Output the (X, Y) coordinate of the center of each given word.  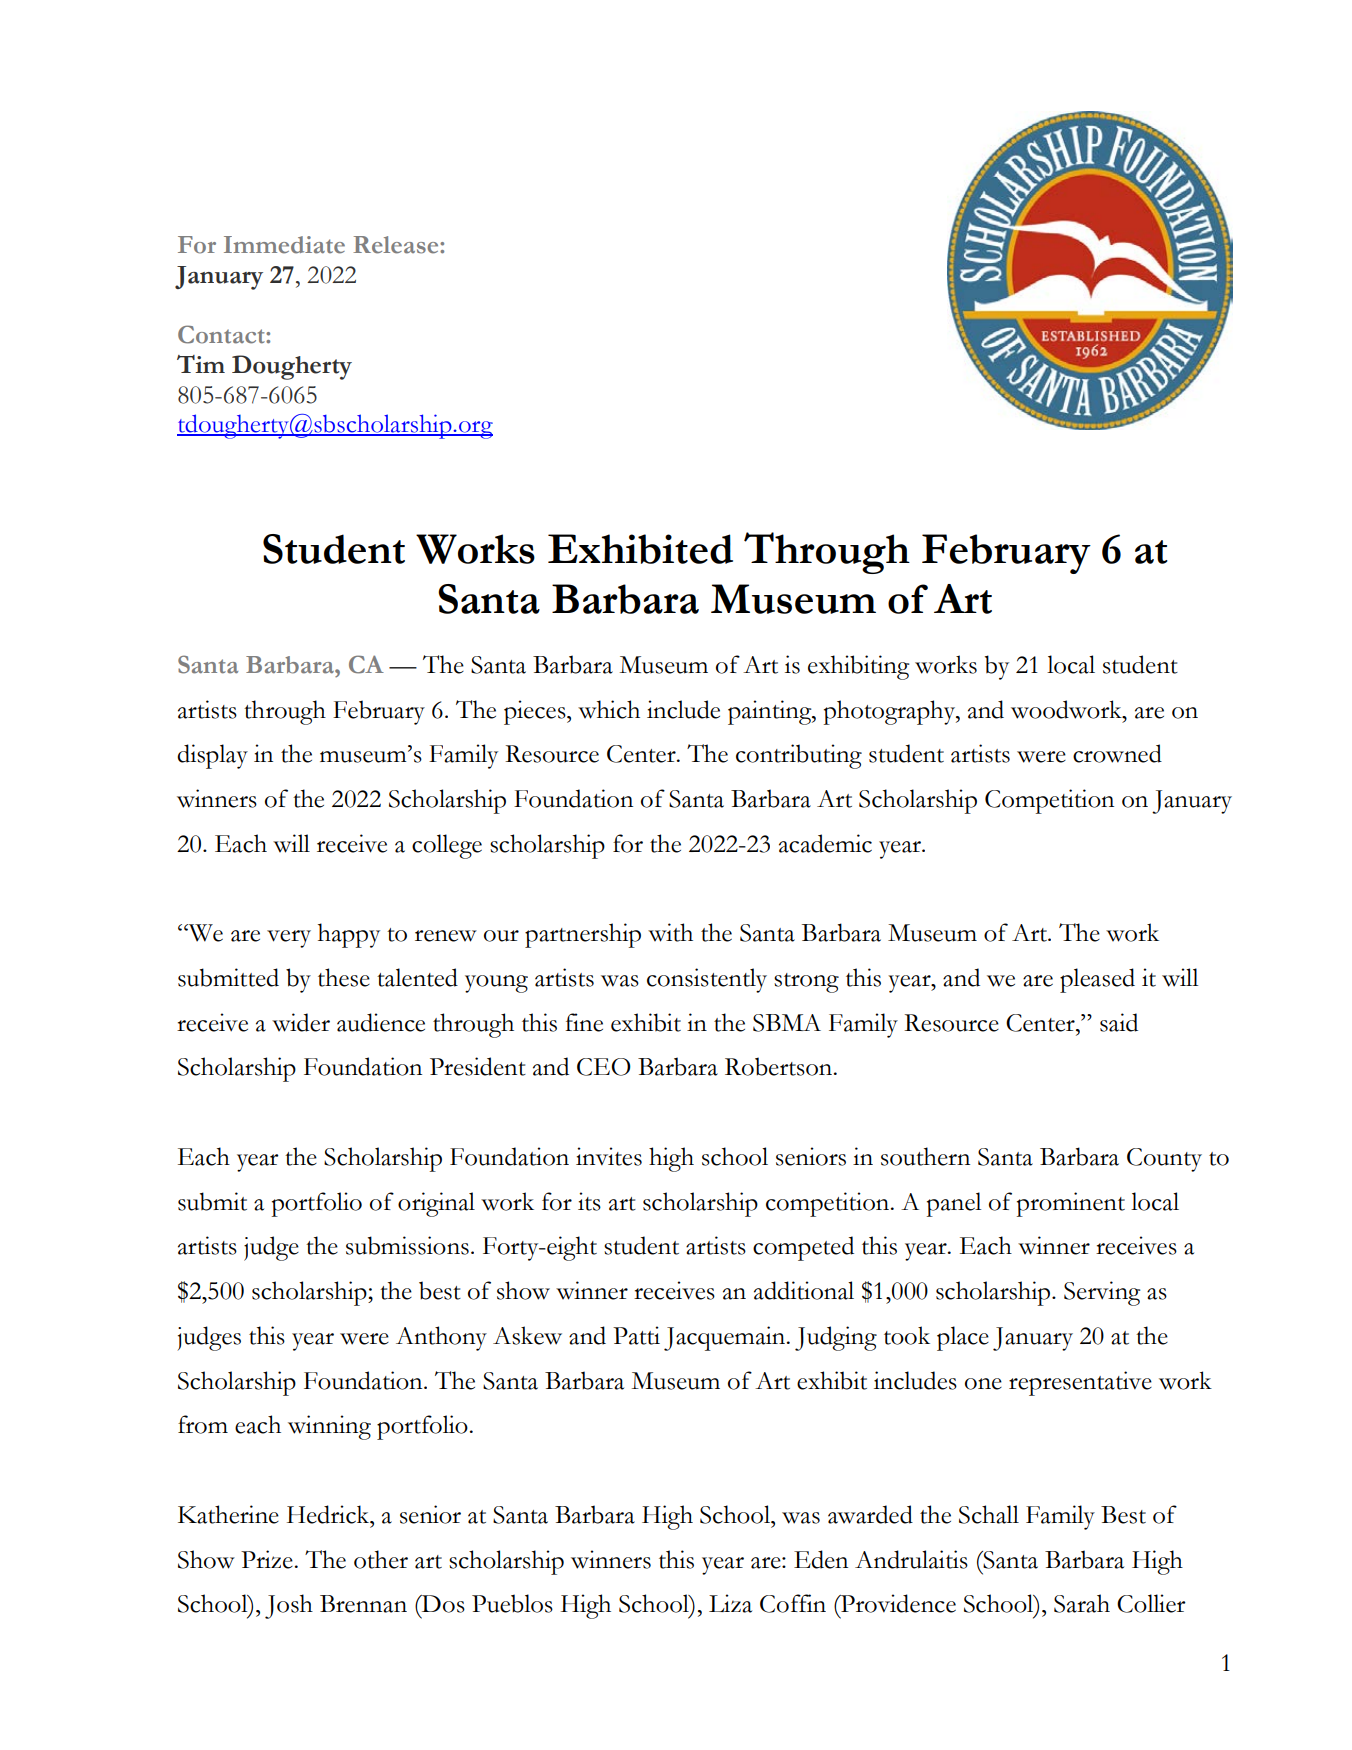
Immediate (284, 245)
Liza (730, 1603)
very (289, 939)
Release (397, 245)
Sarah (1082, 1603)
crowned (1117, 753)
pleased (1097, 980)
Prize (267, 1559)
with (670, 932)
